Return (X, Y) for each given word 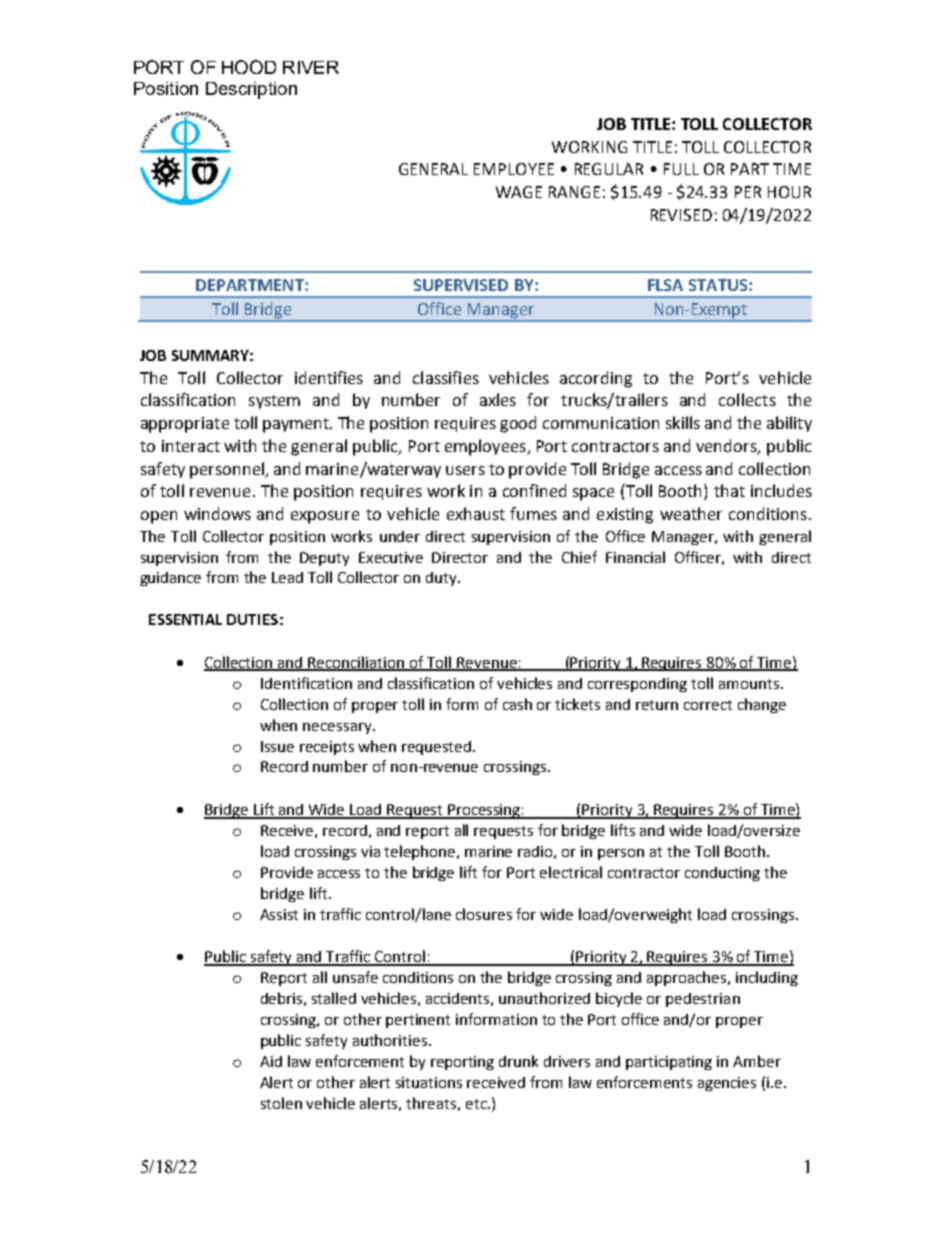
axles (498, 399)
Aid (271, 1061)
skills (683, 422)
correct (708, 705)
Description (251, 90)
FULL (681, 169)
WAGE (519, 192)
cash (517, 704)
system (274, 402)
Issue (277, 746)
